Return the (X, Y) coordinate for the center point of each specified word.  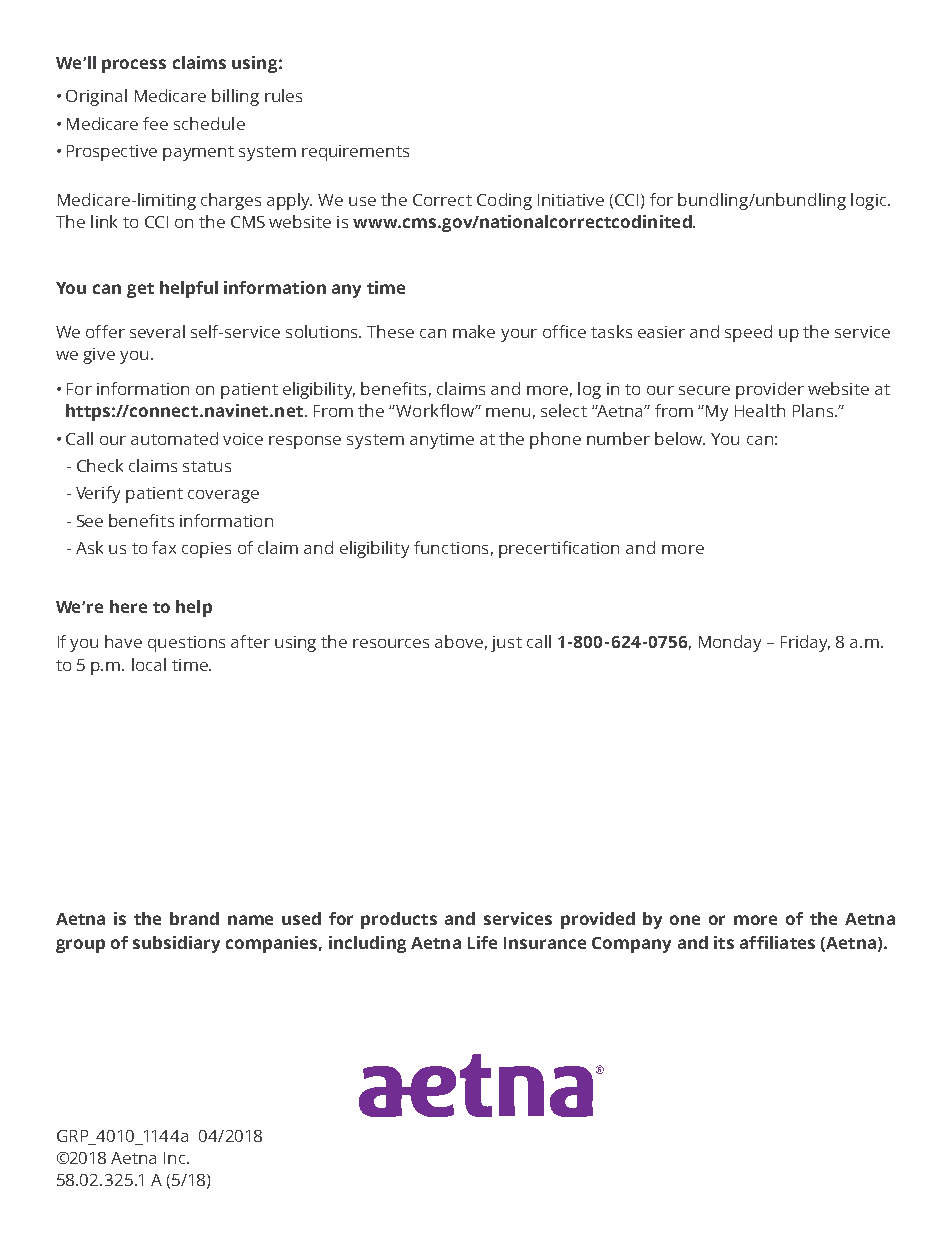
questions (186, 644)
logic (870, 201)
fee (155, 123)
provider (770, 390)
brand (194, 918)
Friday (805, 643)
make (474, 331)
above (459, 641)
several (157, 331)
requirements (355, 153)
